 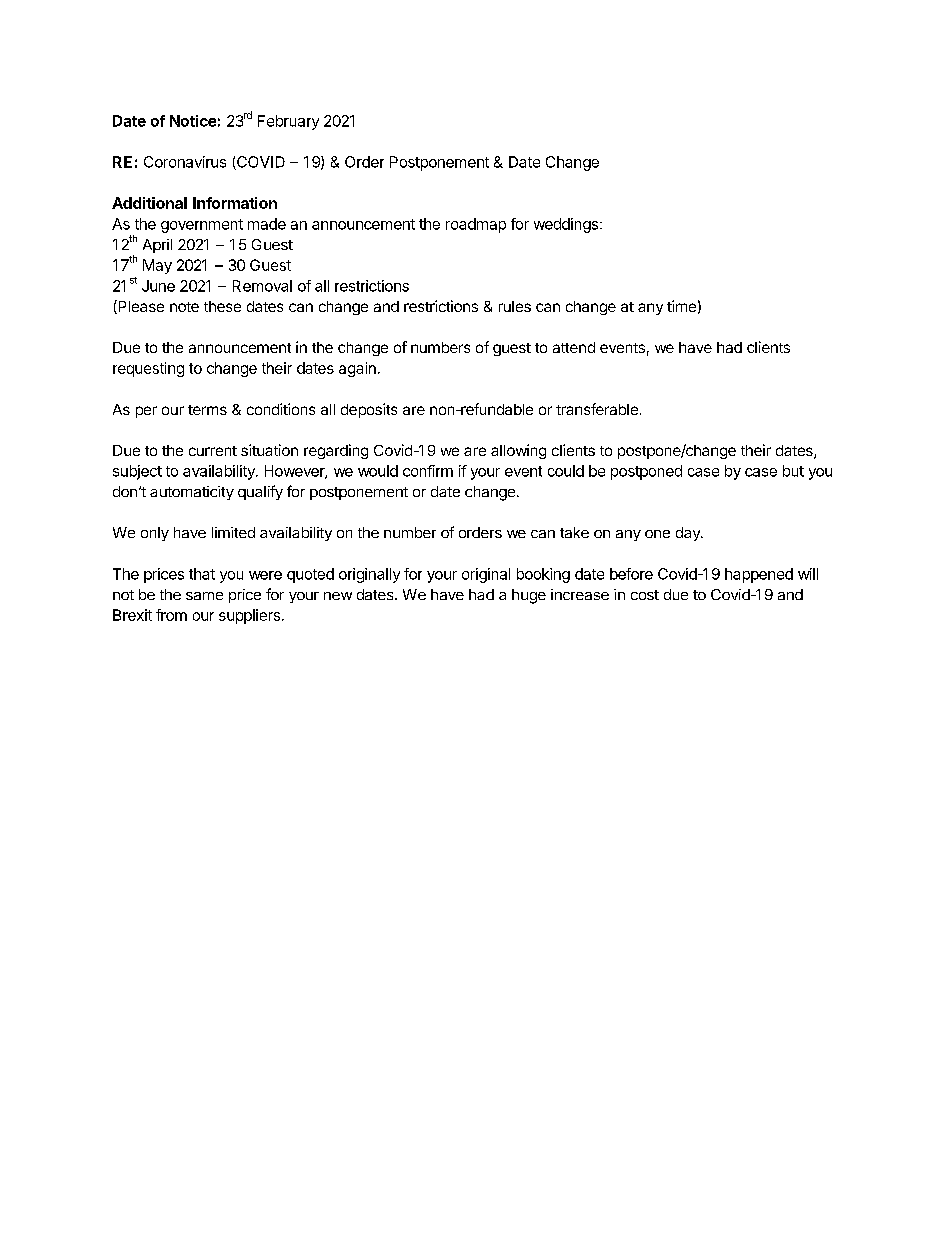 I want to click on same, so click(x=204, y=596).
